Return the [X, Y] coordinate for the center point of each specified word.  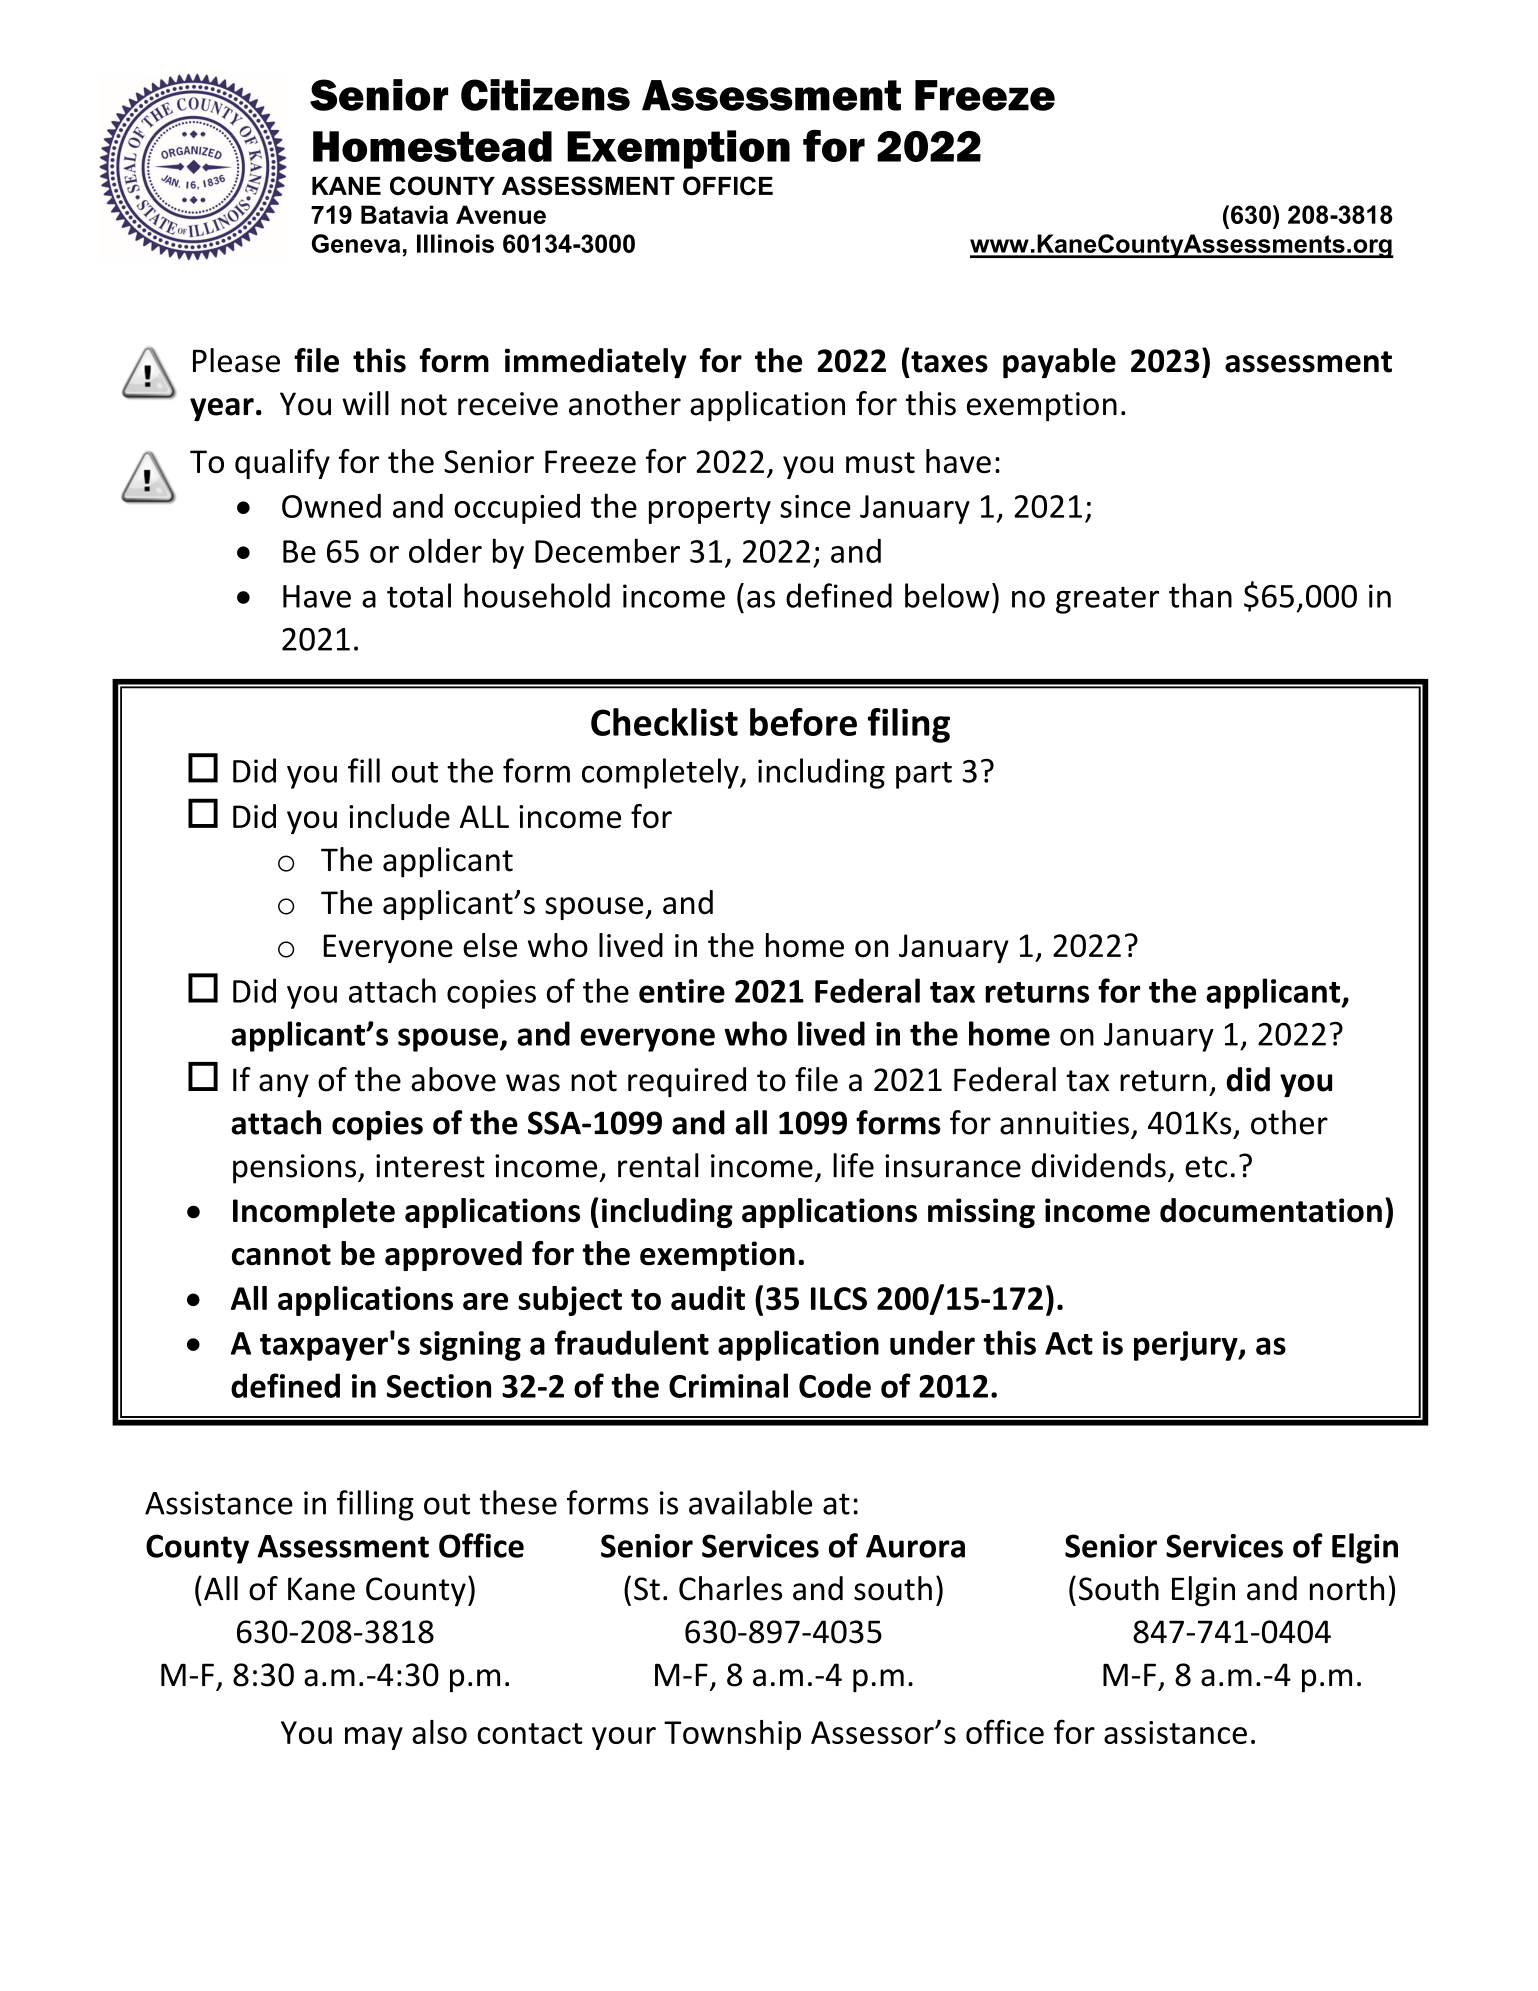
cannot [281, 1255]
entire [682, 991]
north [1347, 1588]
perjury [1187, 1346]
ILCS [839, 1298]
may [374, 1738]
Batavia [404, 214]
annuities [1064, 1123]
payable [1059, 363]
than [1200, 595]
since [815, 506]
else [490, 945]
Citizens [545, 95]
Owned [331, 505]
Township [732, 1735]
